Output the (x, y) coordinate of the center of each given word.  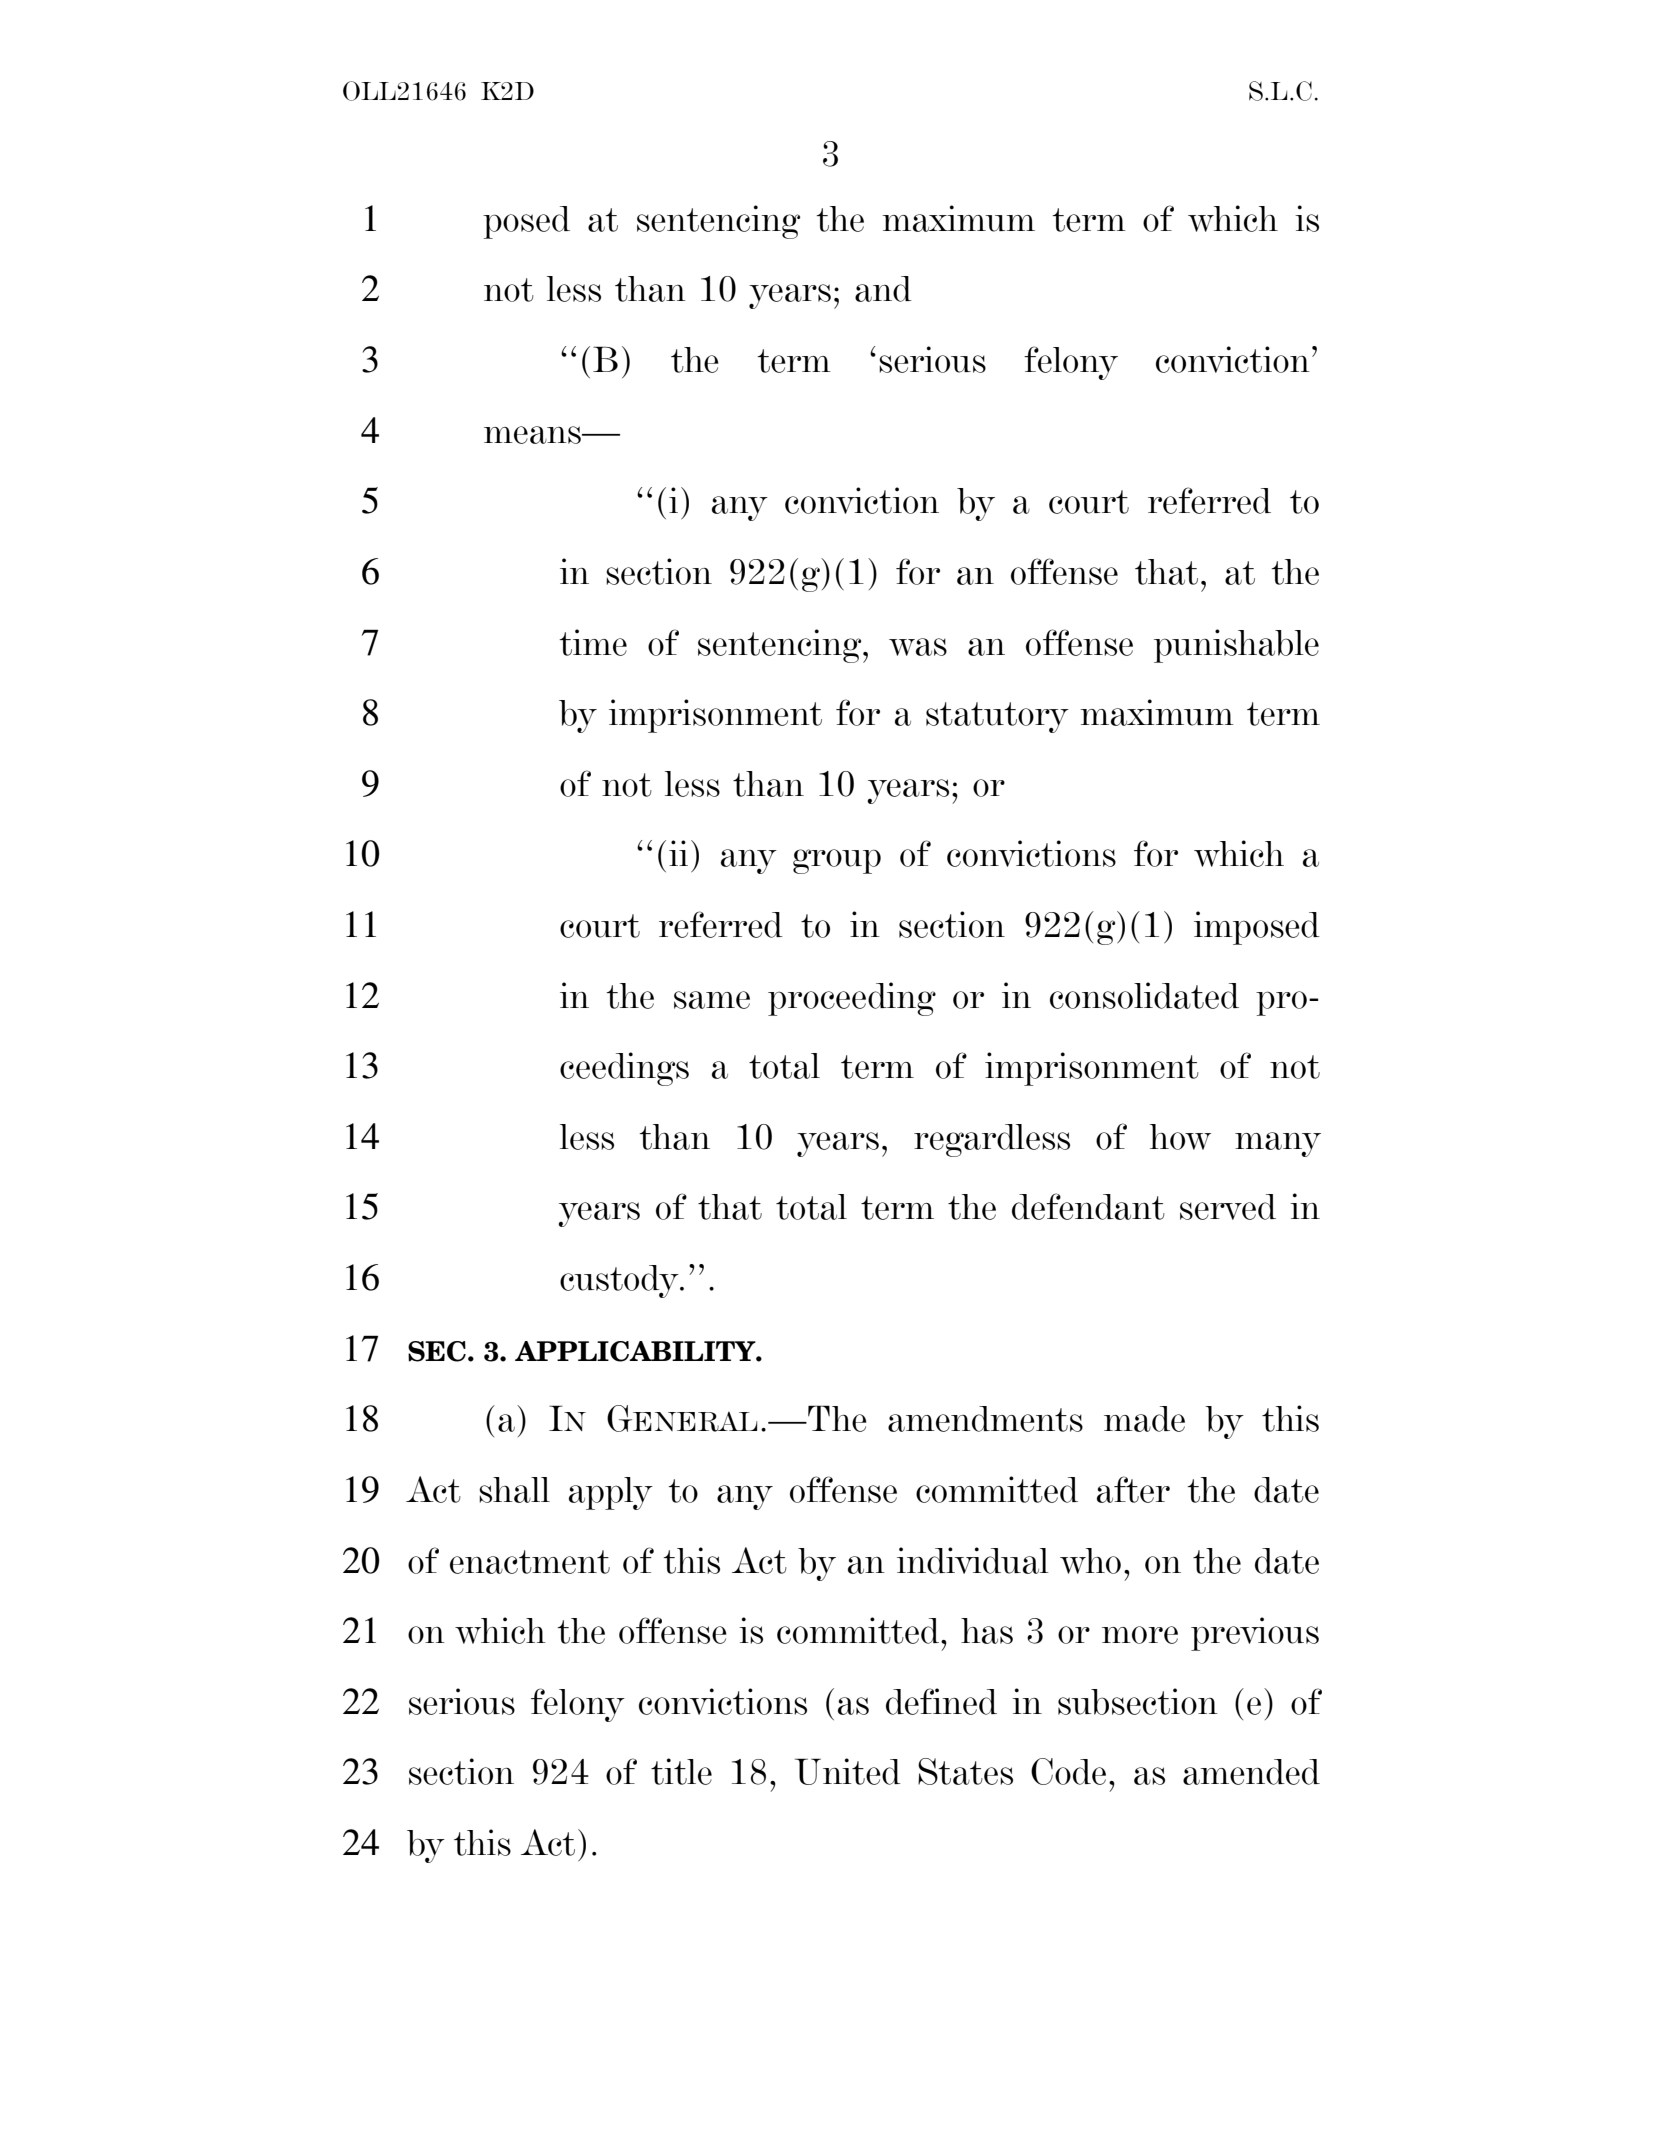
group (837, 861)
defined (941, 1701)
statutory (997, 717)
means (533, 435)
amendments (985, 1419)
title (681, 1771)
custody (620, 1281)
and (883, 289)
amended (1251, 1772)
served (1228, 1207)
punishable (1236, 646)
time (593, 642)
